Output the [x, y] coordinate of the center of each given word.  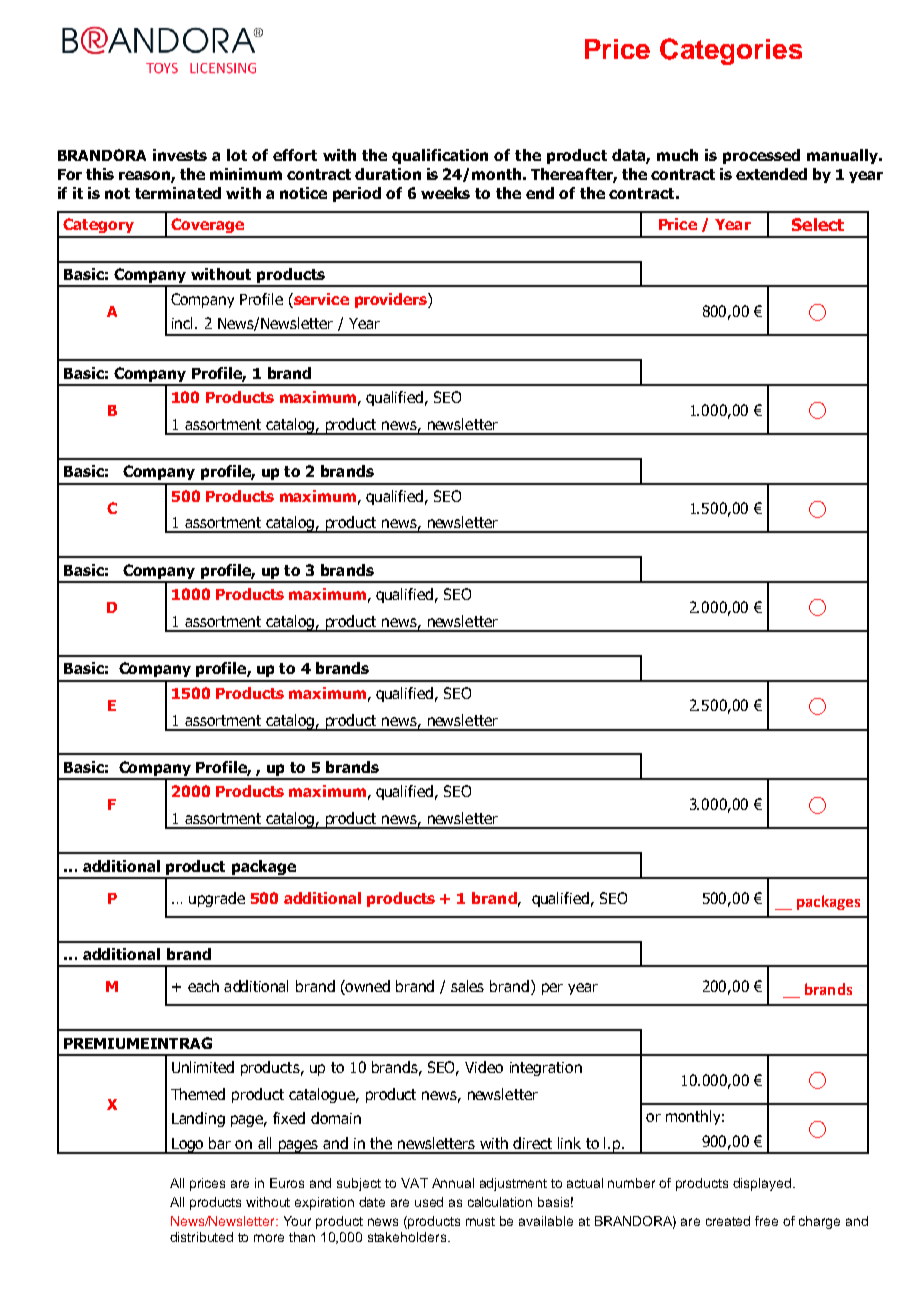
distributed [201, 1237]
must [480, 1221]
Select [818, 224]
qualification [440, 156]
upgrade [217, 899]
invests [180, 155]
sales [467, 986]
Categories [731, 51]
